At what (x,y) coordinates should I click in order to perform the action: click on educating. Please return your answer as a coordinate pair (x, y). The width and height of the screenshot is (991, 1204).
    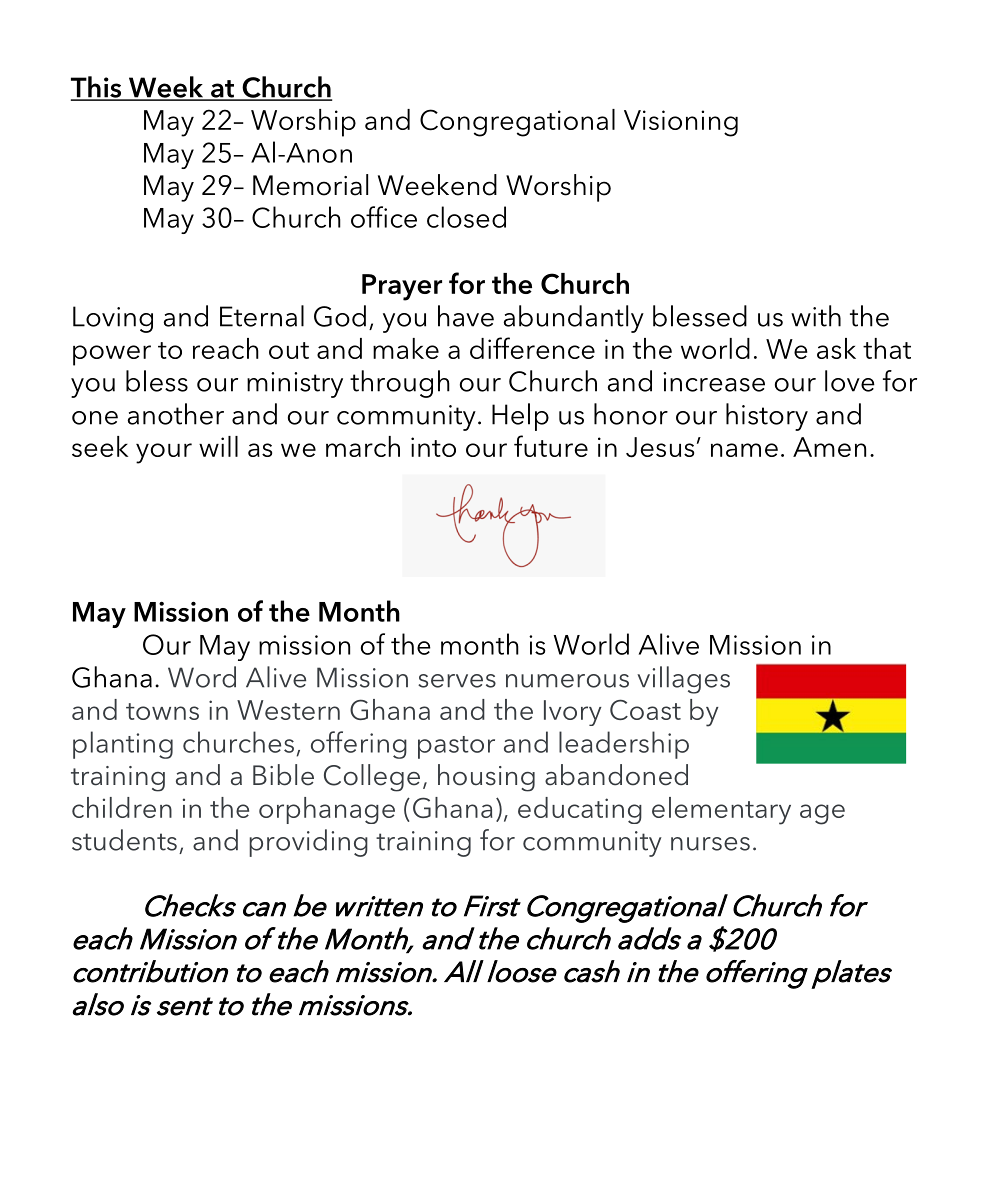
    Looking at the image, I should click on (580, 810).
